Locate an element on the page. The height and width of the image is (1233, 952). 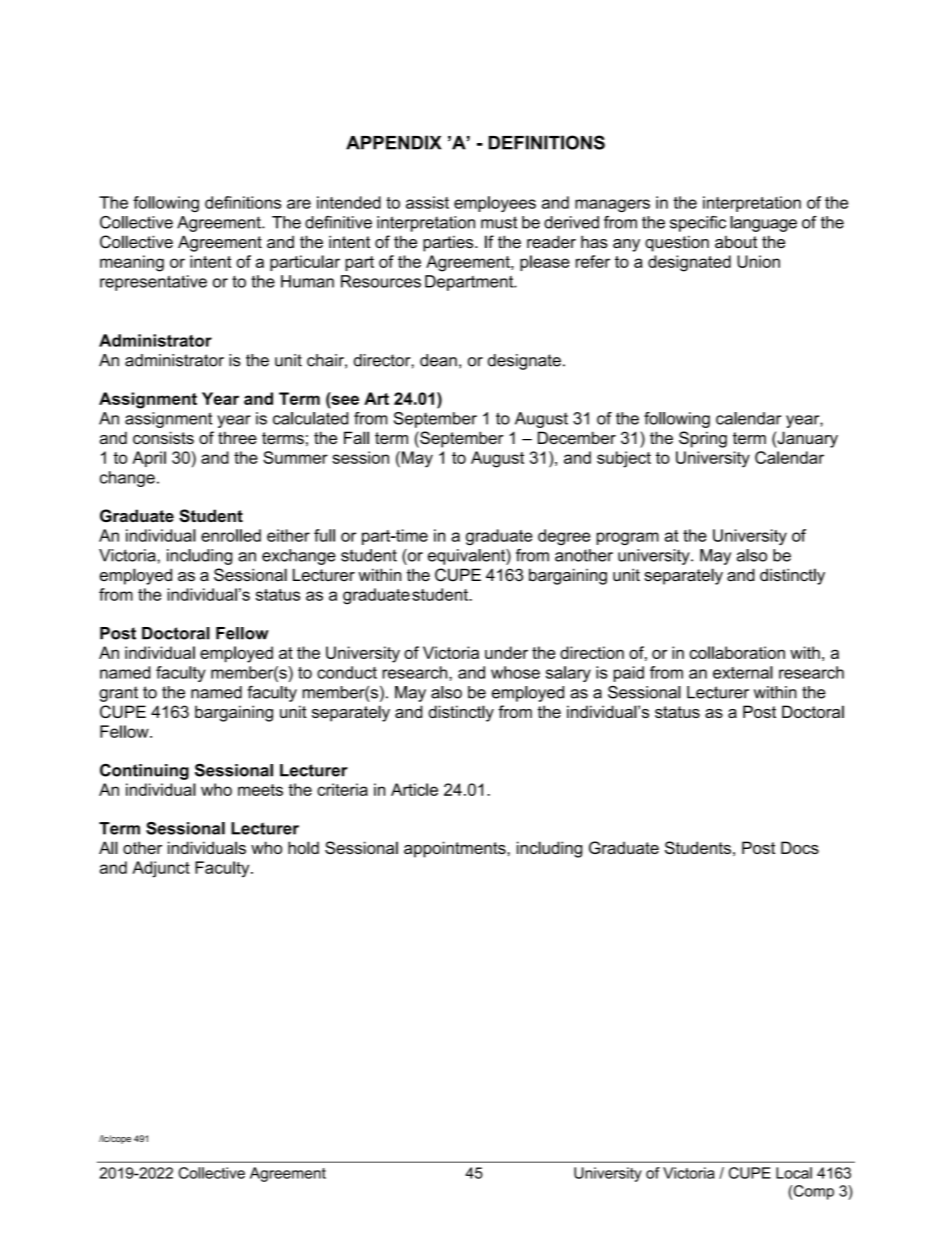
meets is located at coordinates (260, 790).
